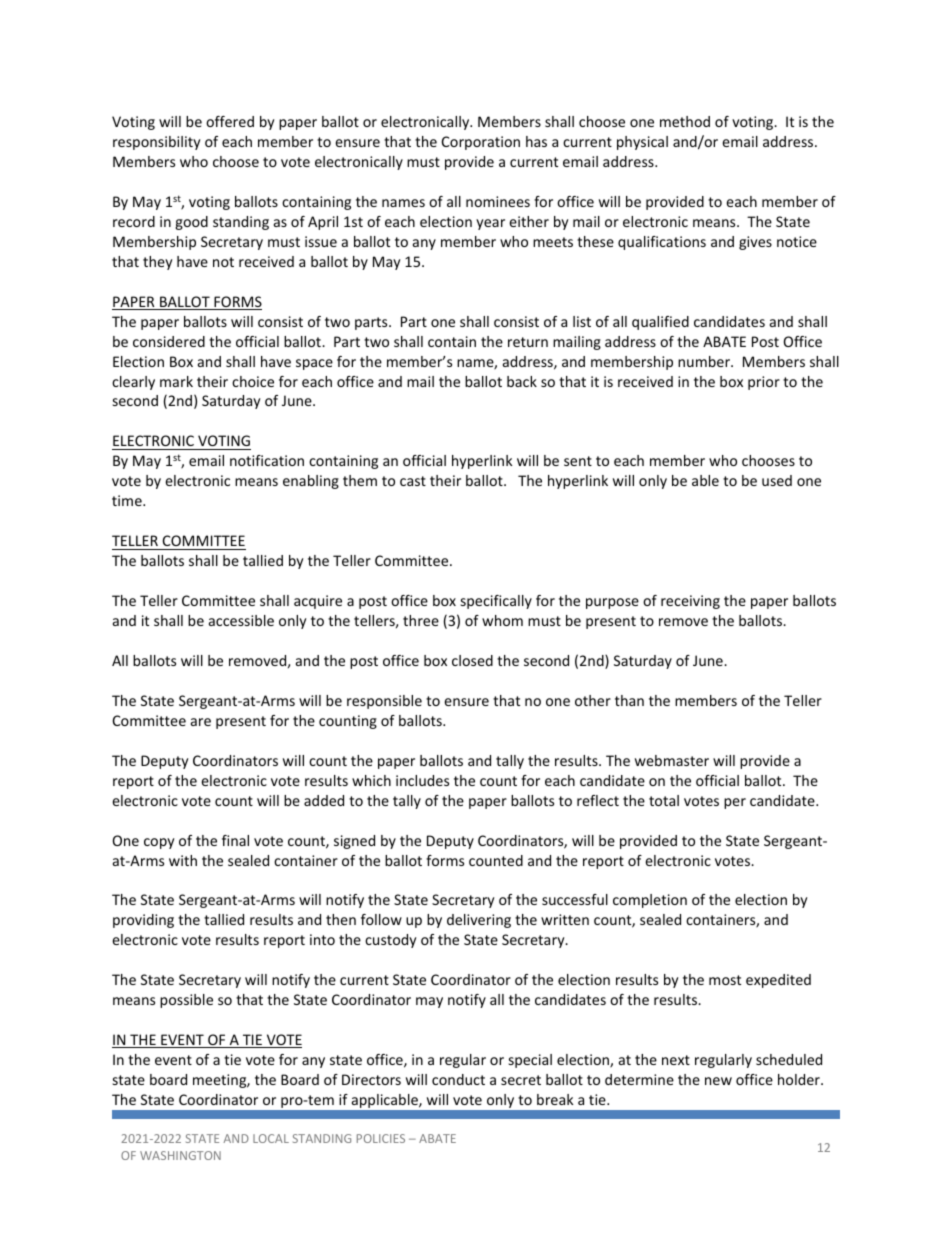  I want to click on conduct, so click(458, 1079).
